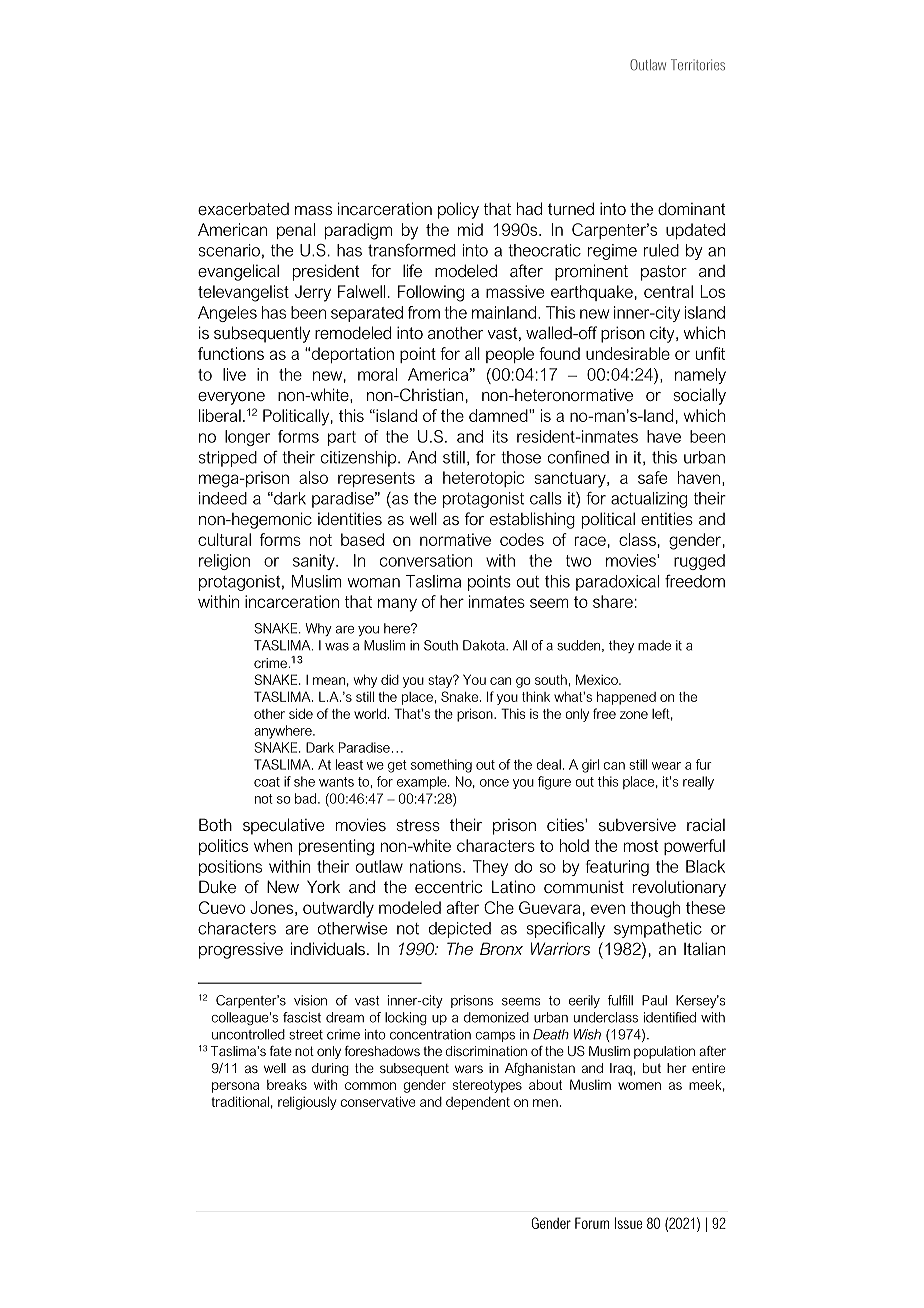 The height and width of the screenshot is (1308, 924). Describe the element at coordinates (267, 782) in the screenshot. I see `coat` at that location.
